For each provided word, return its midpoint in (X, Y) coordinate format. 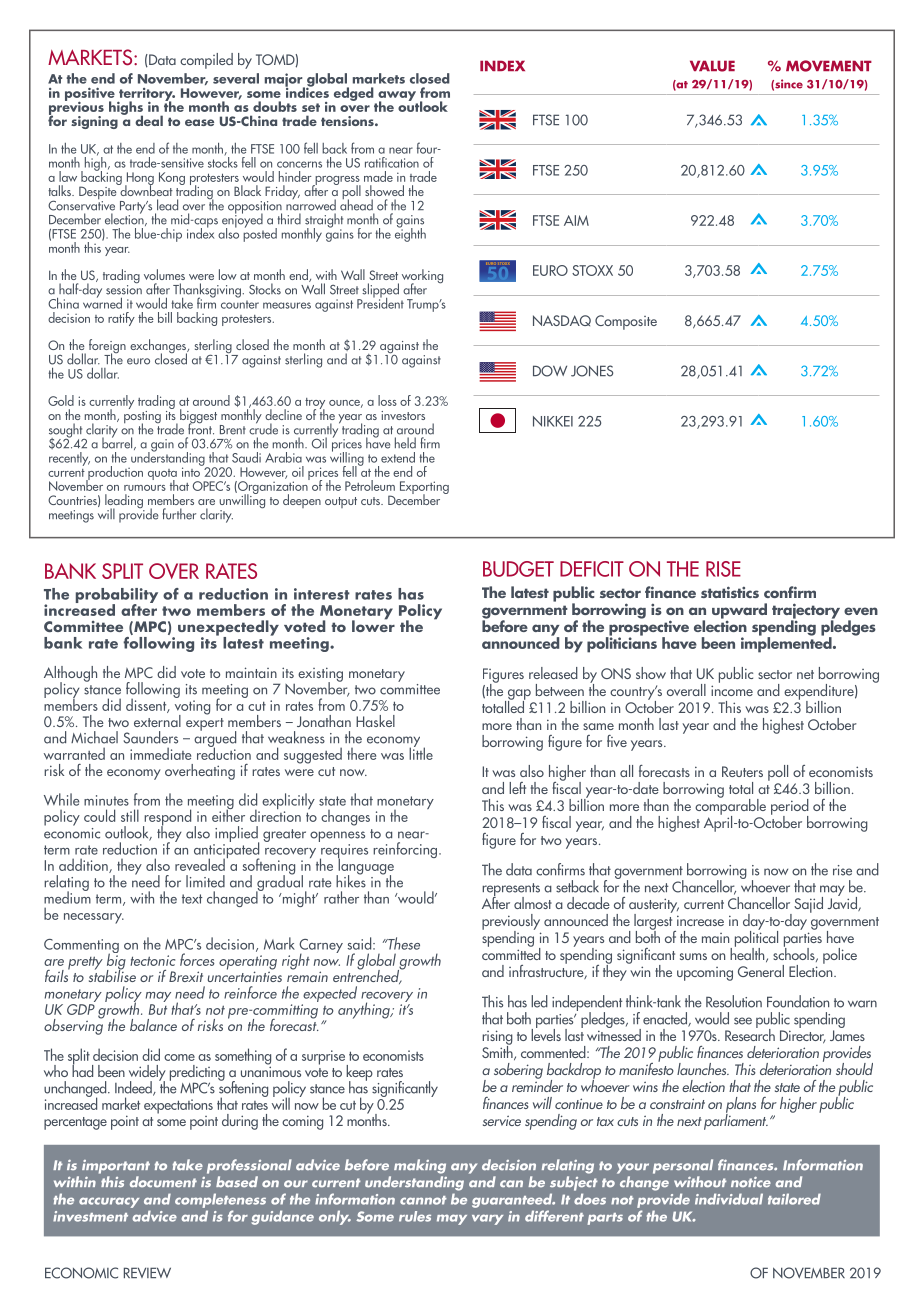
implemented (787, 644)
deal (149, 120)
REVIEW (147, 1272)
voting (192, 708)
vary (487, 1219)
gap (518, 695)
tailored (794, 1199)
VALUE (712, 66)
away (397, 97)
